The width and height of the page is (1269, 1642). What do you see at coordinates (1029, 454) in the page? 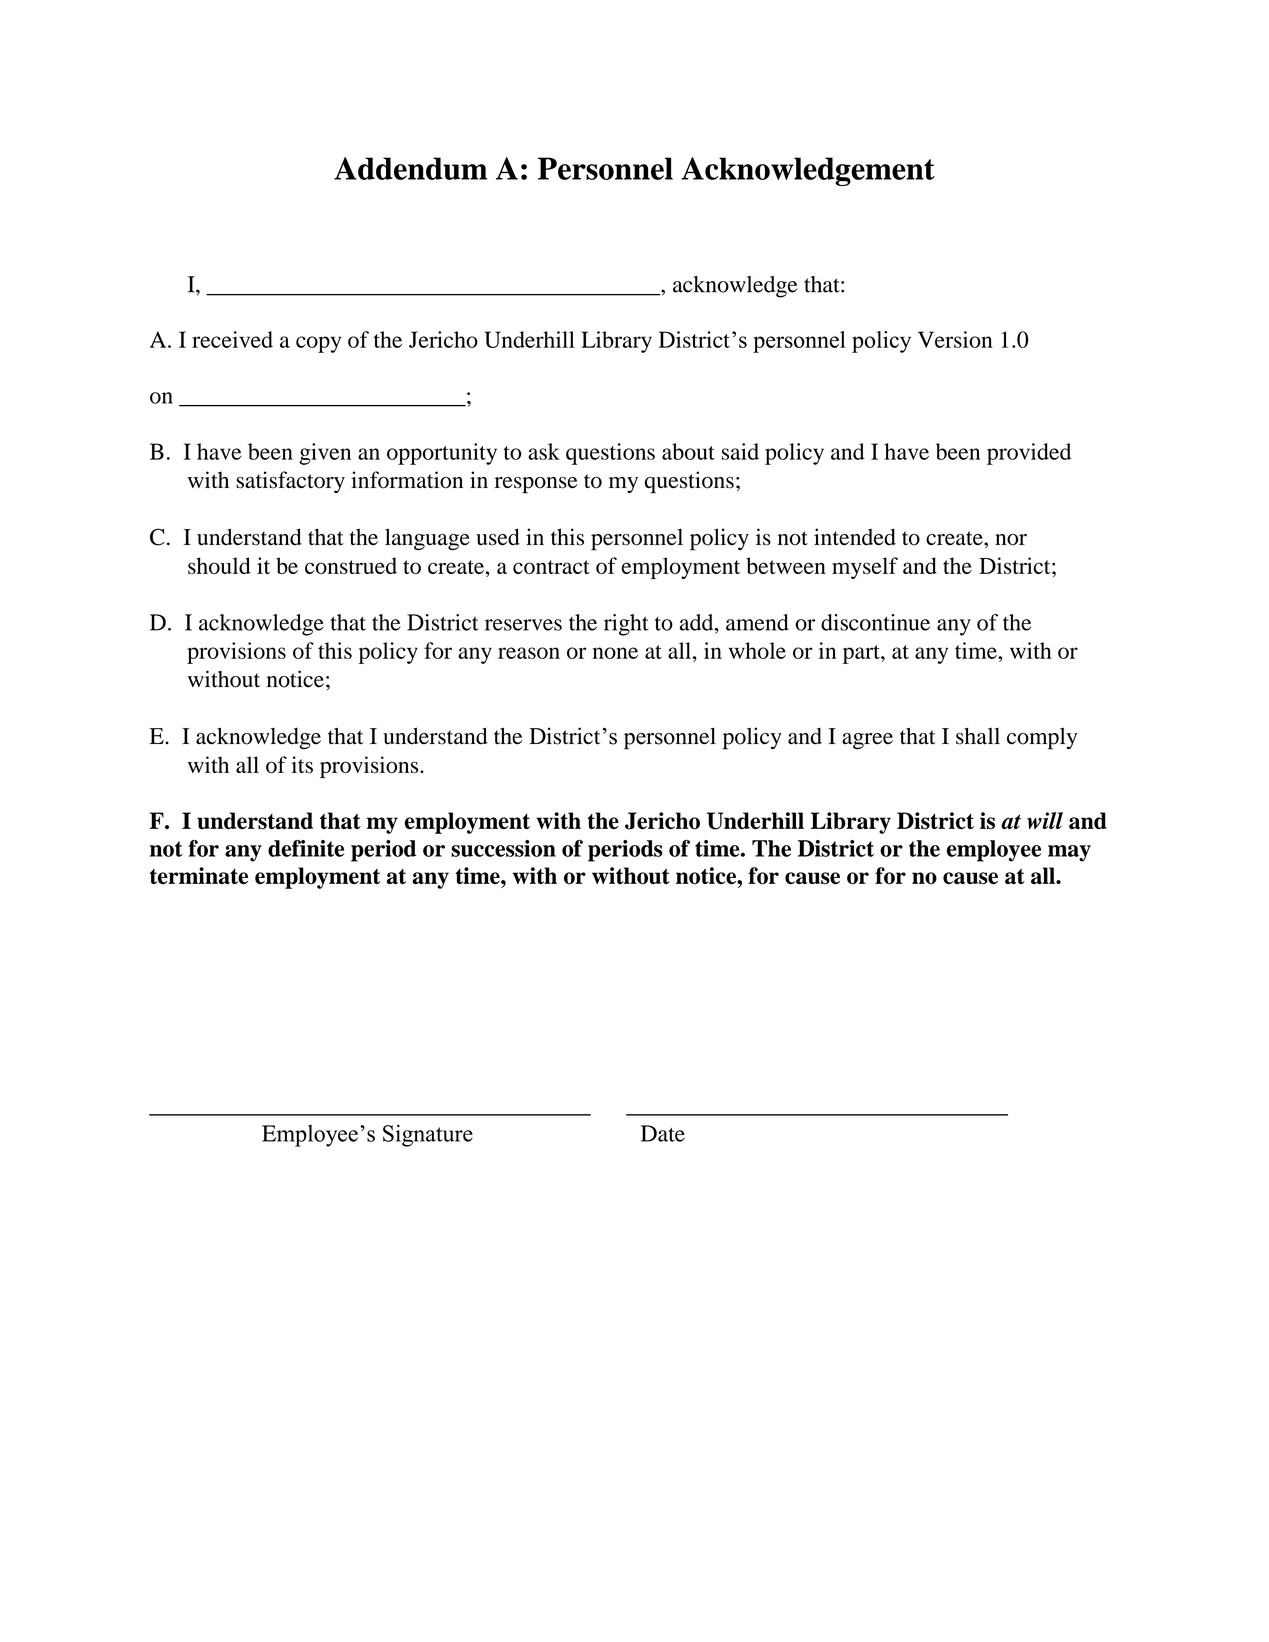
I see `provided` at bounding box center [1029, 454].
